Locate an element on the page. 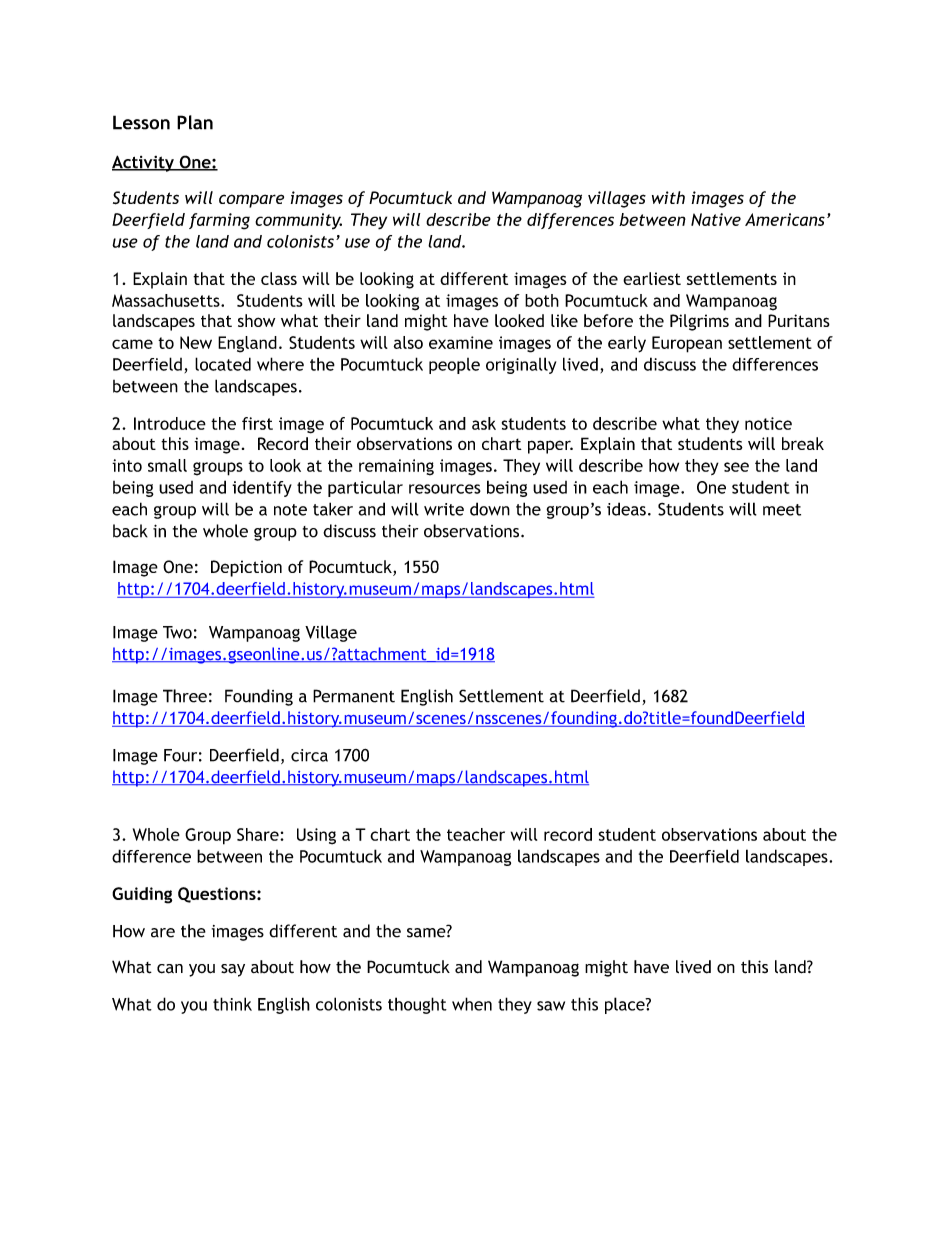 The width and height of the page is (952, 1233). say is located at coordinates (233, 970).
